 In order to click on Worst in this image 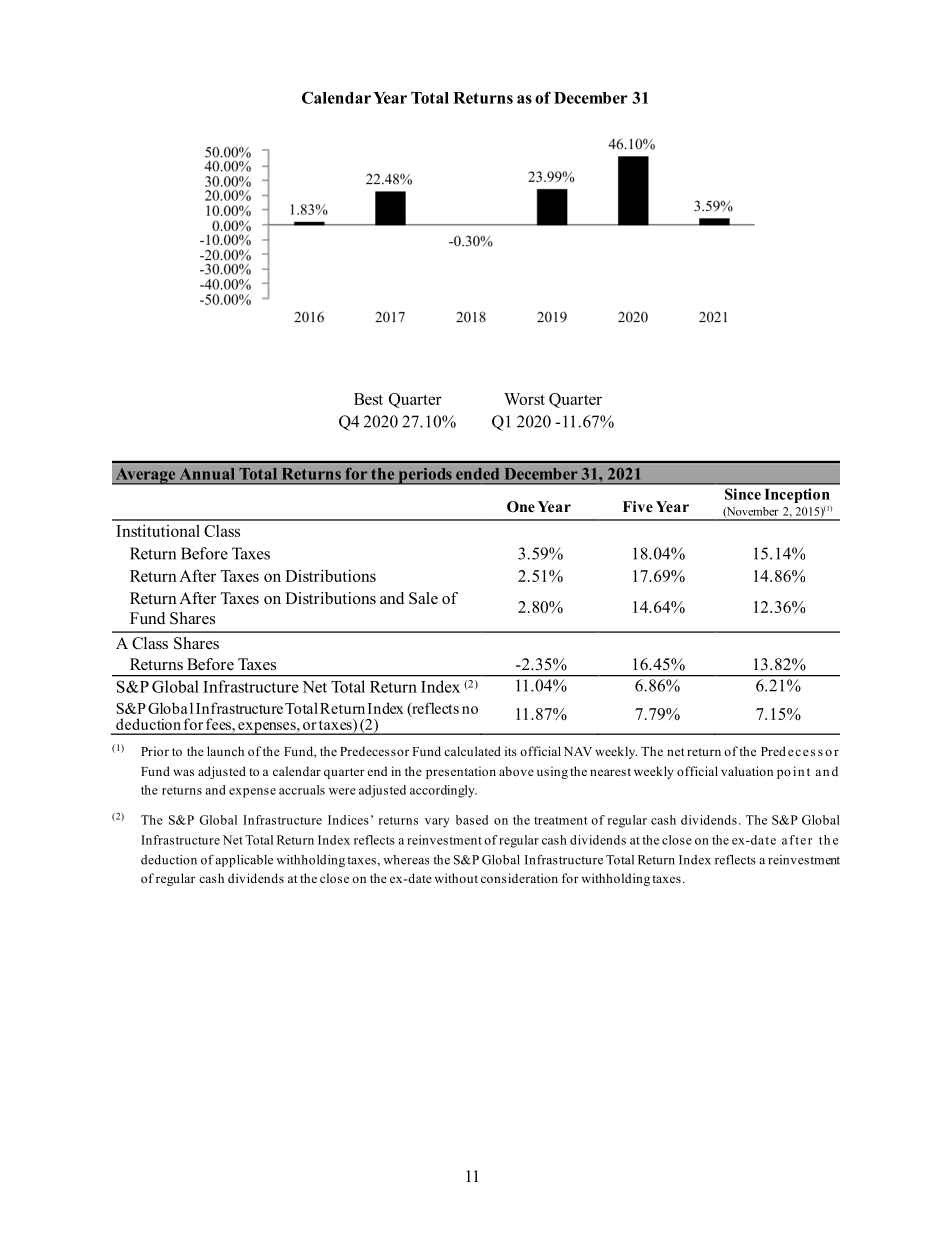, I will do `click(524, 399)`.
